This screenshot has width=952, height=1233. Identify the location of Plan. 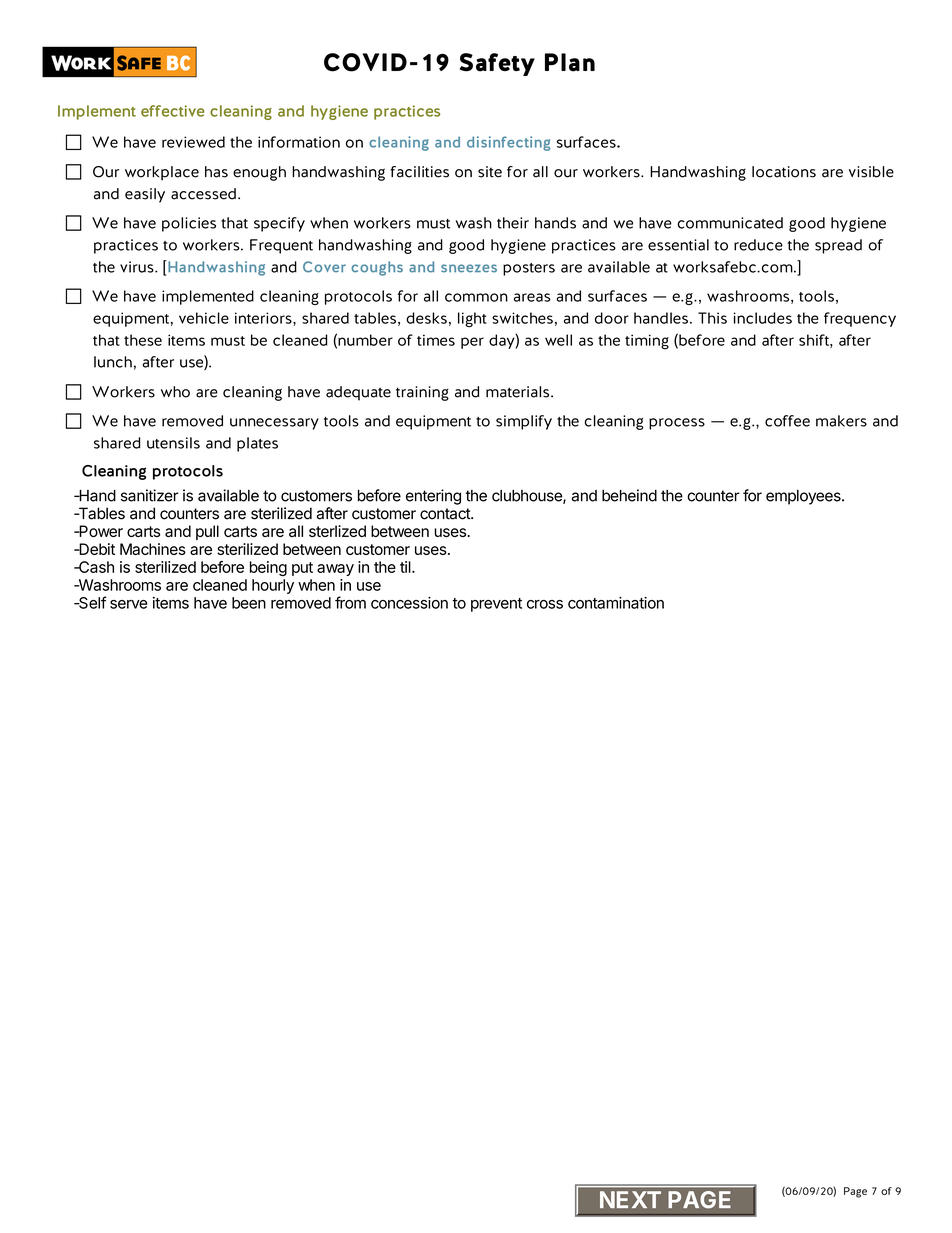
(570, 62).
